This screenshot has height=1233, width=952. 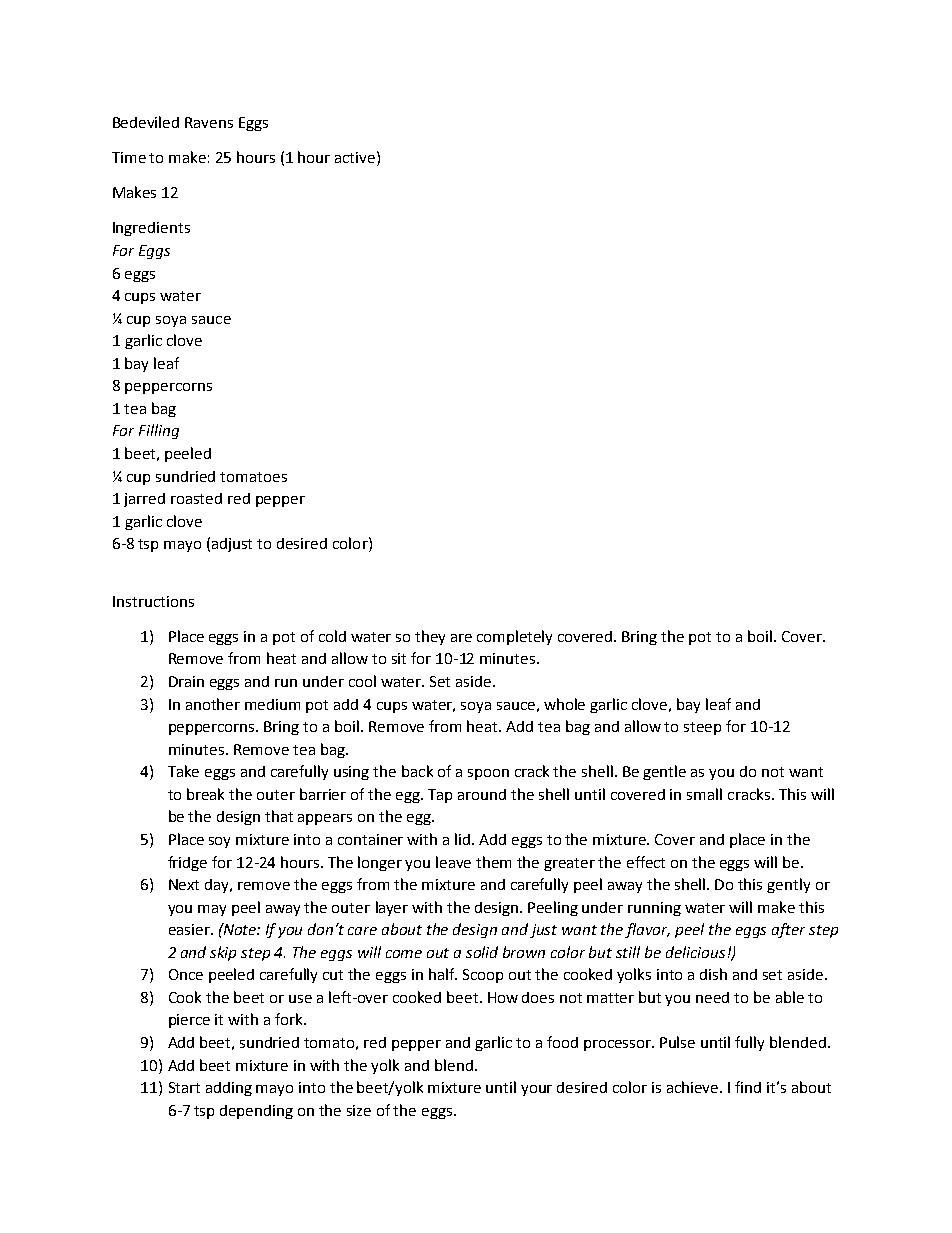 I want to click on adding, so click(x=229, y=1089).
